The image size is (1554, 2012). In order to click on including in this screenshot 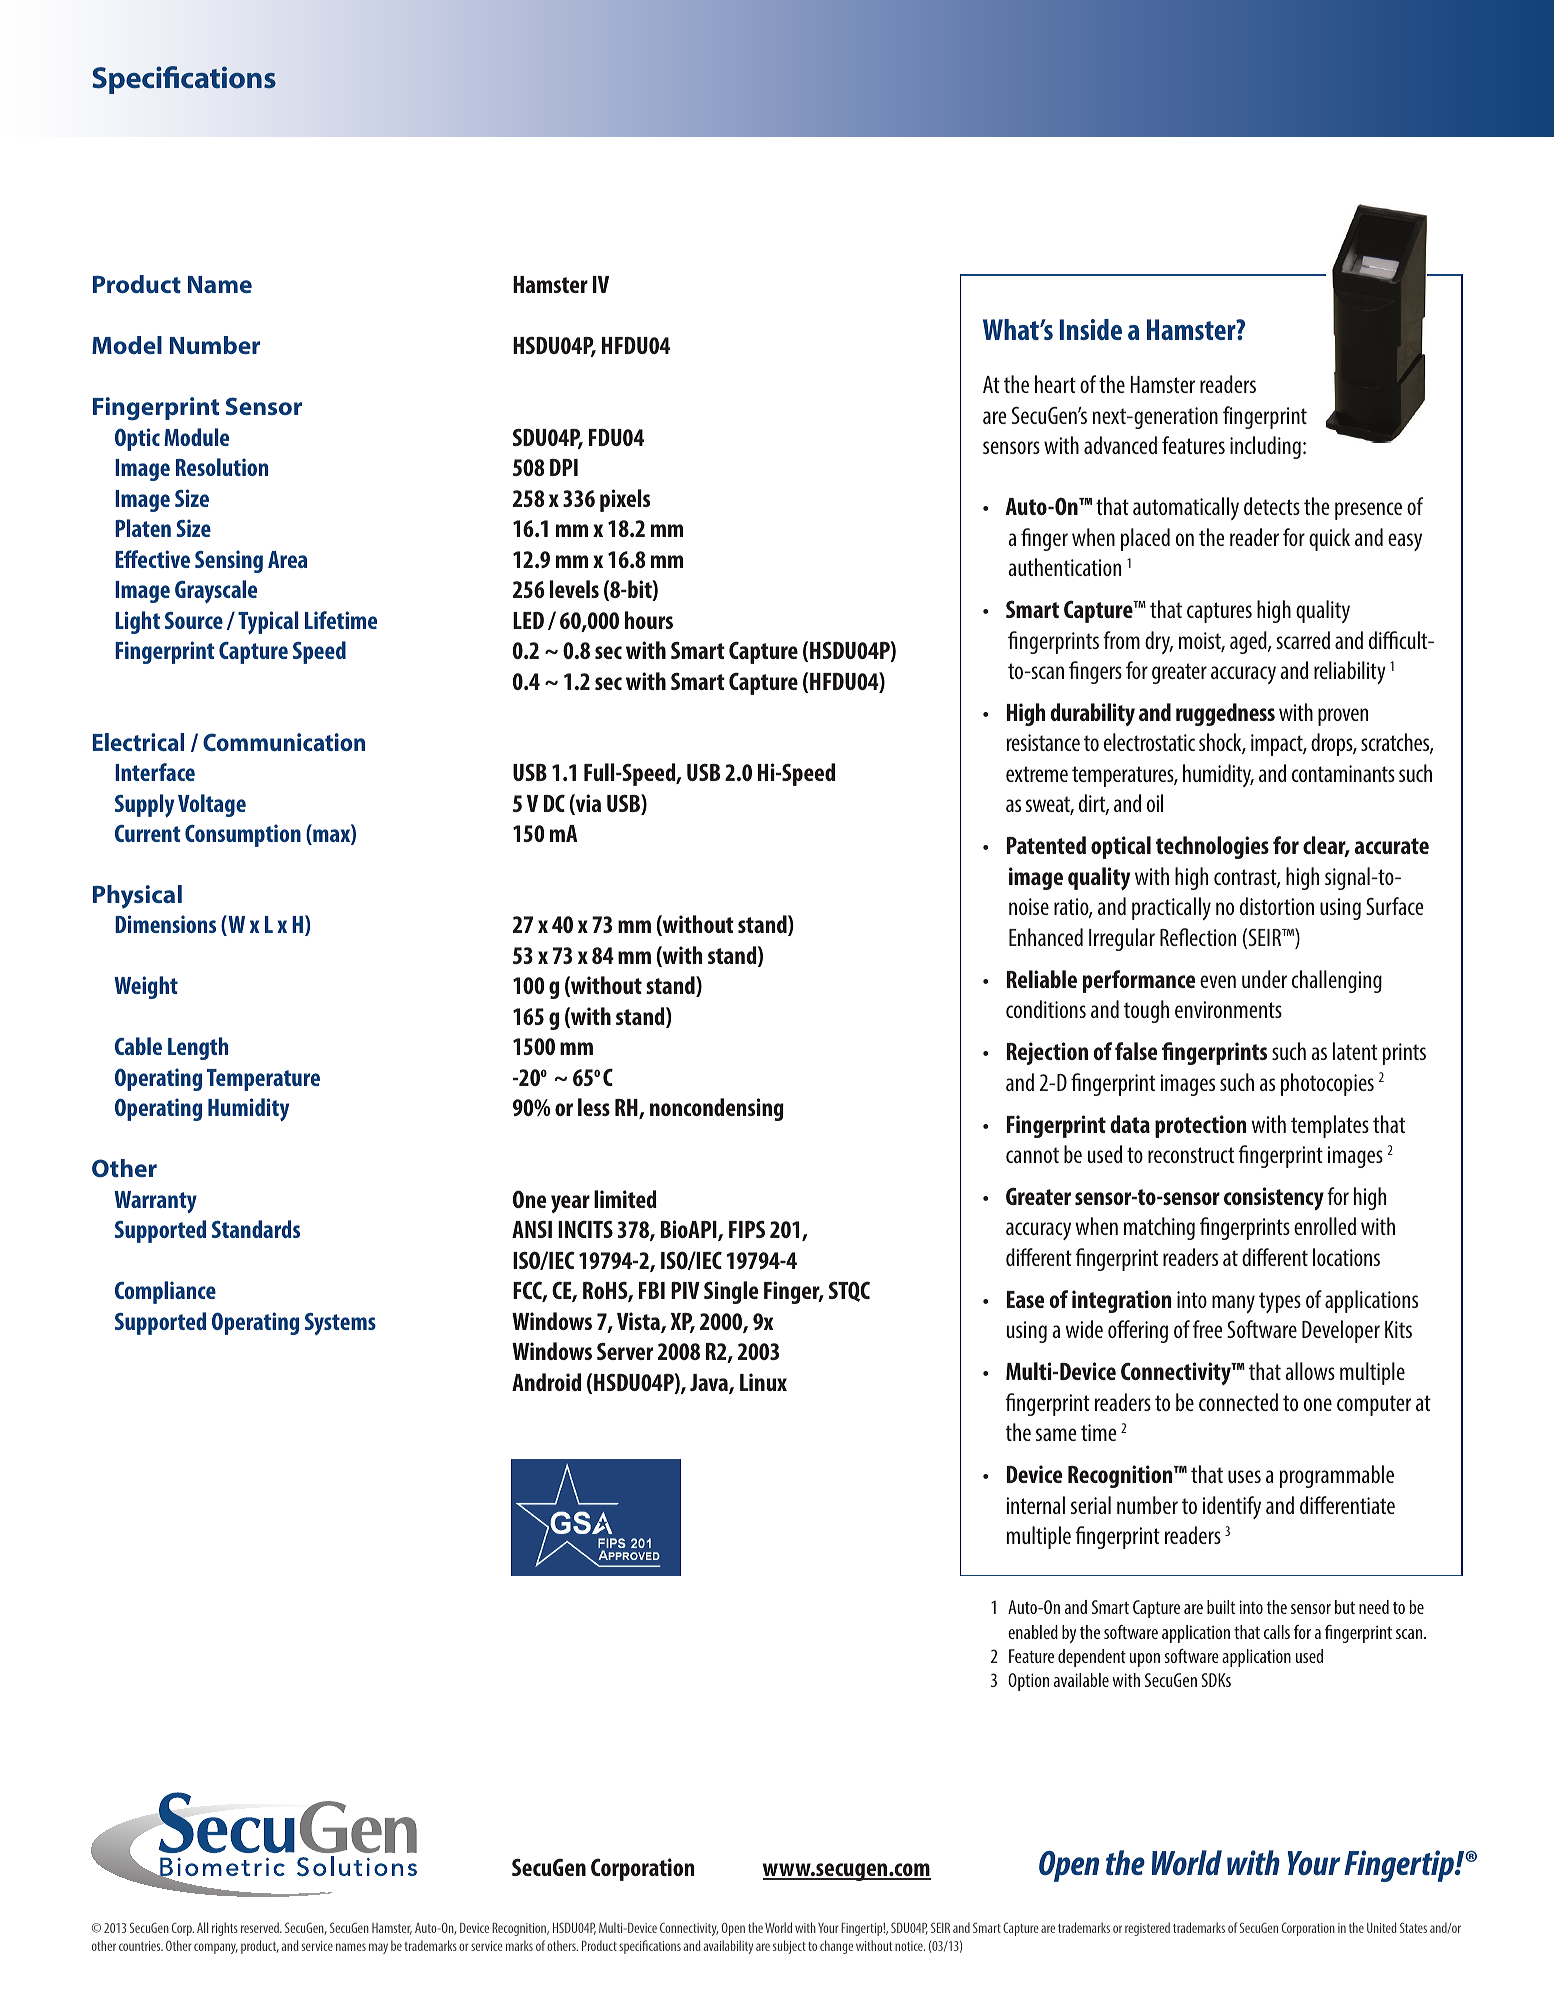, I will do `click(1265, 447)`.
